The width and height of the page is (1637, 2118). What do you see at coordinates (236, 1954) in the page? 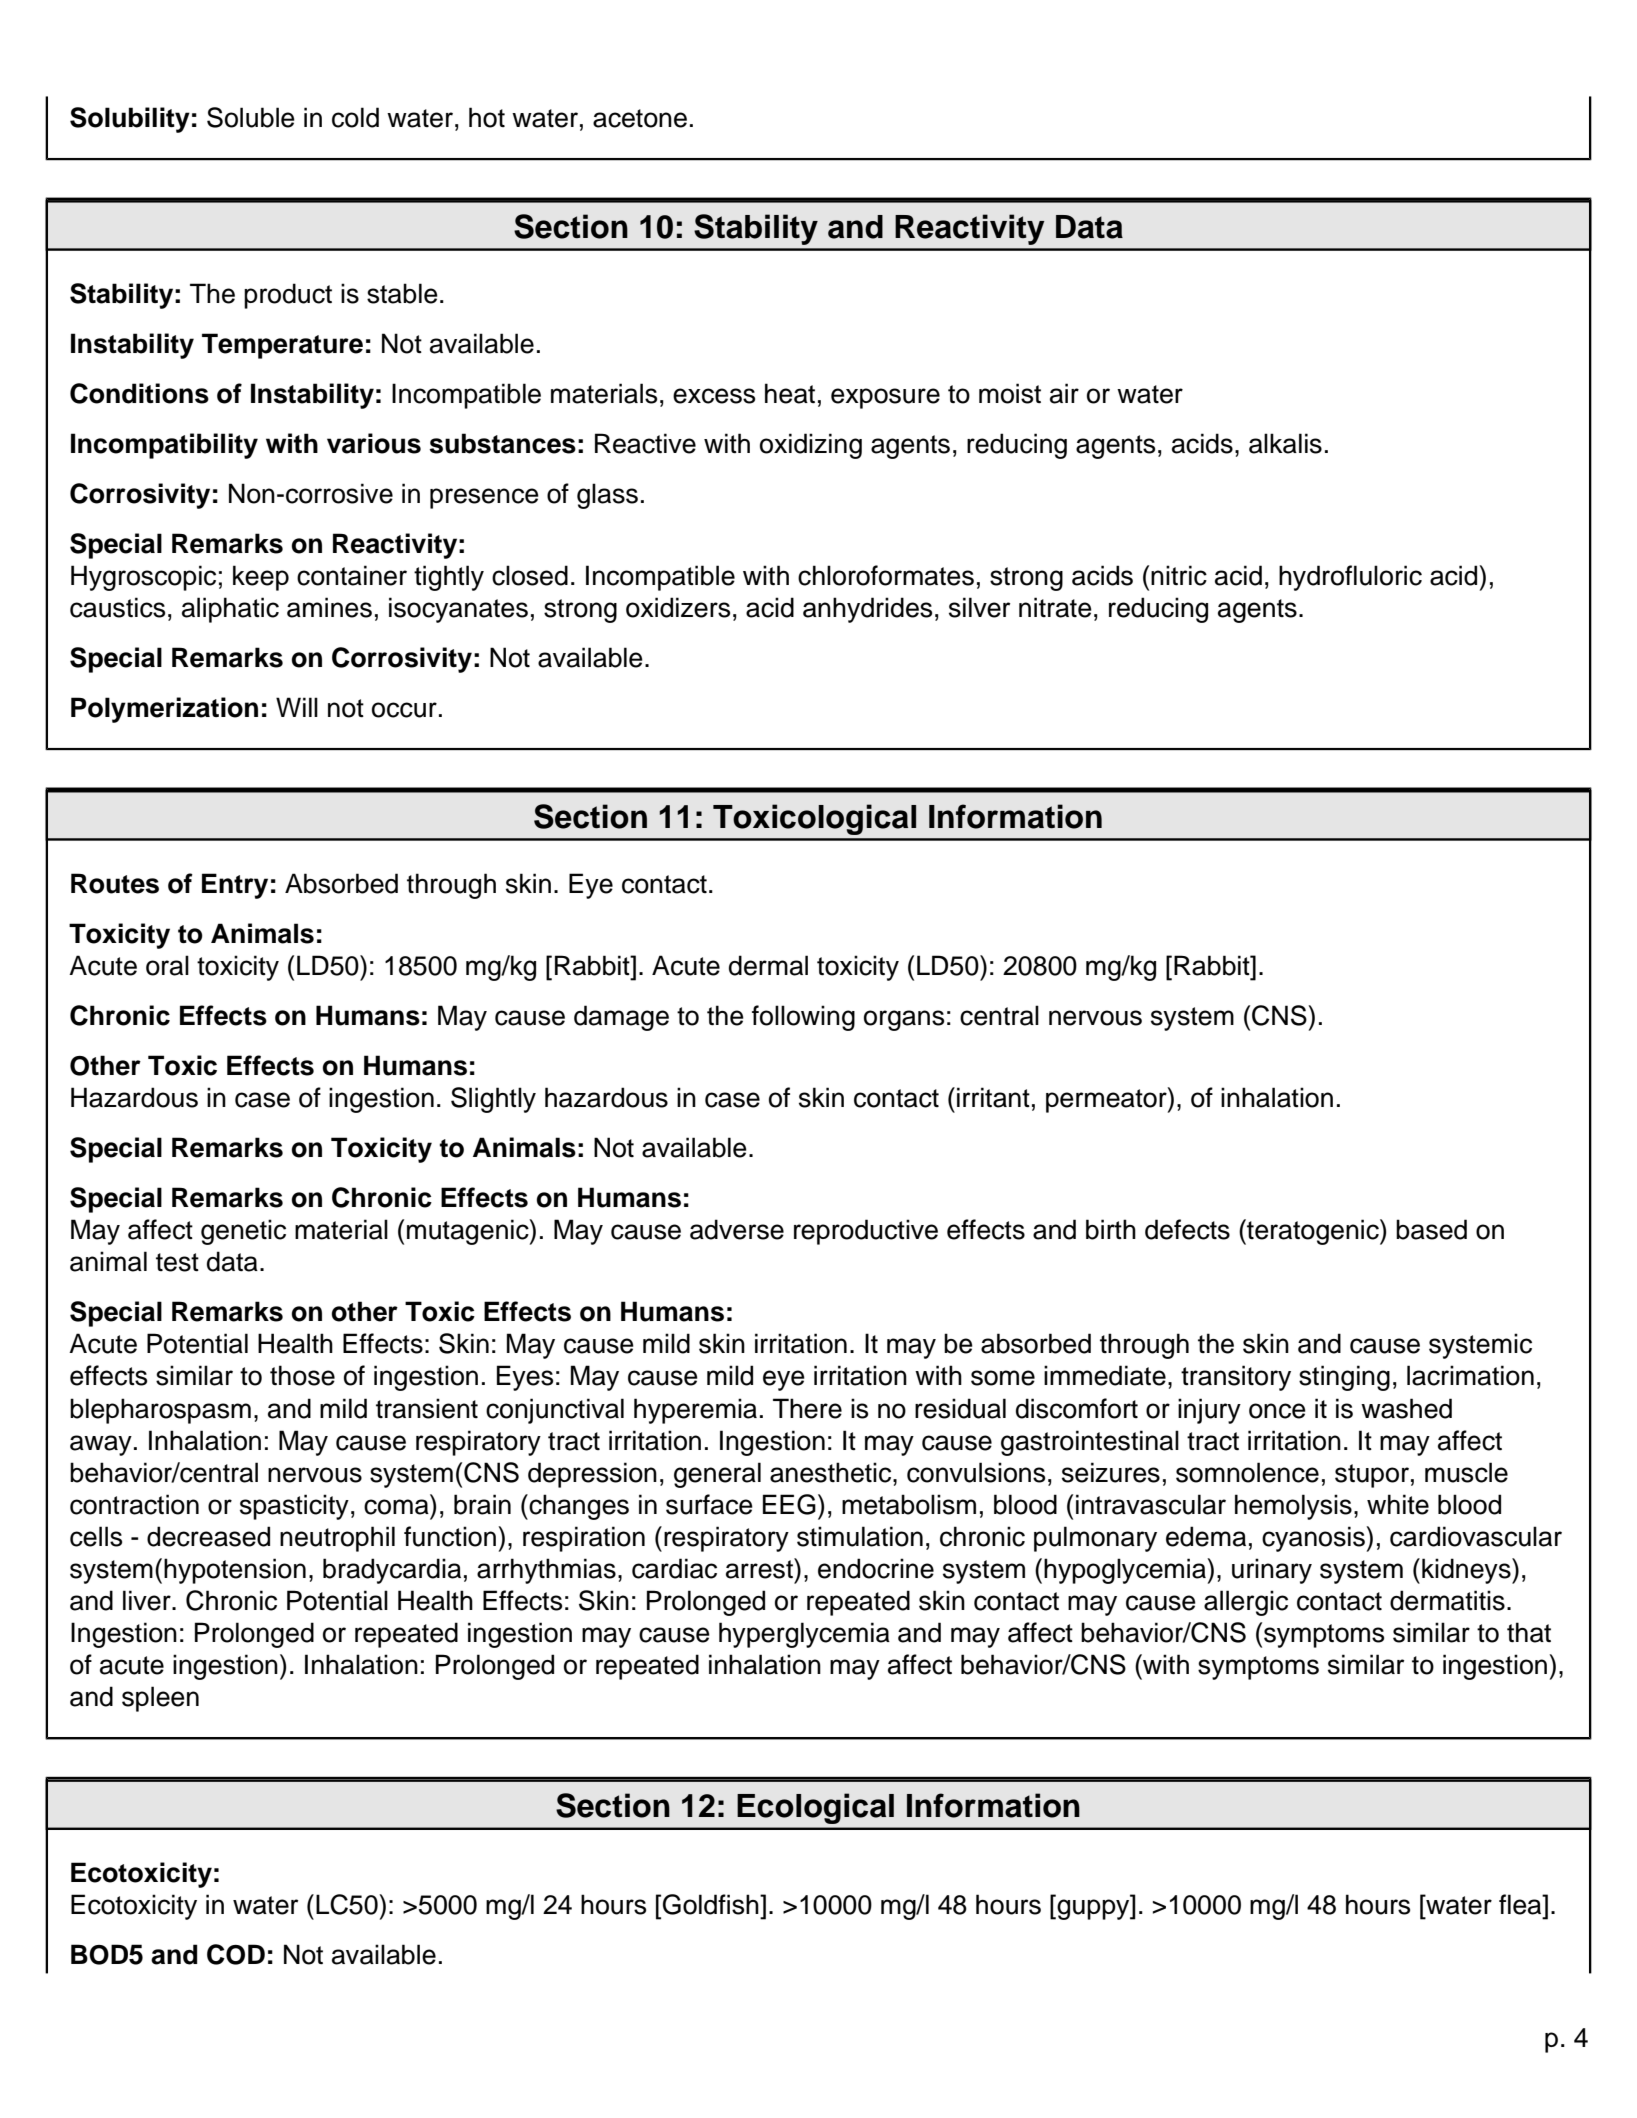
I see `COD` at bounding box center [236, 1954].
